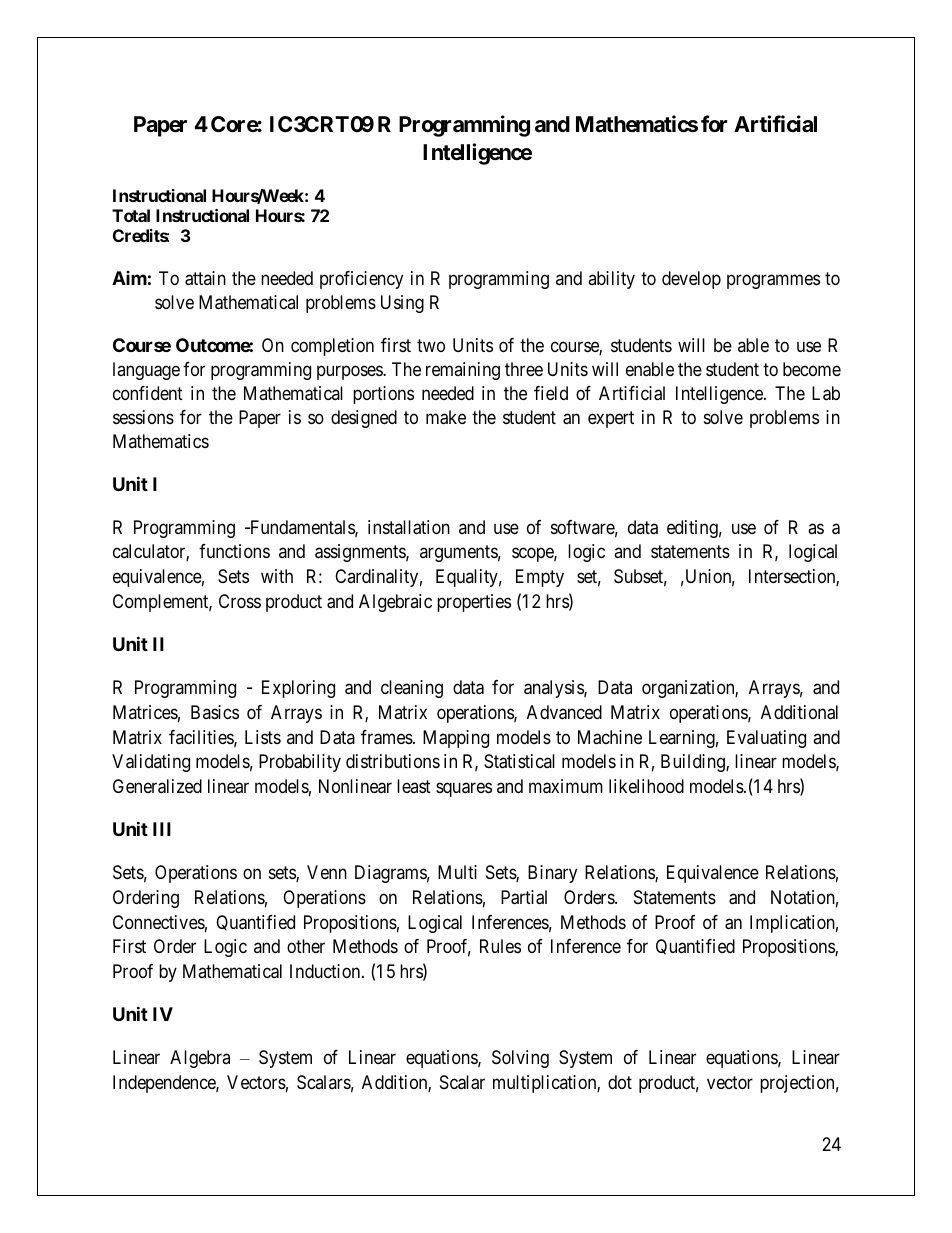  What do you see at coordinates (402, 304) in the screenshot?
I see `Using` at bounding box center [402, 304].
